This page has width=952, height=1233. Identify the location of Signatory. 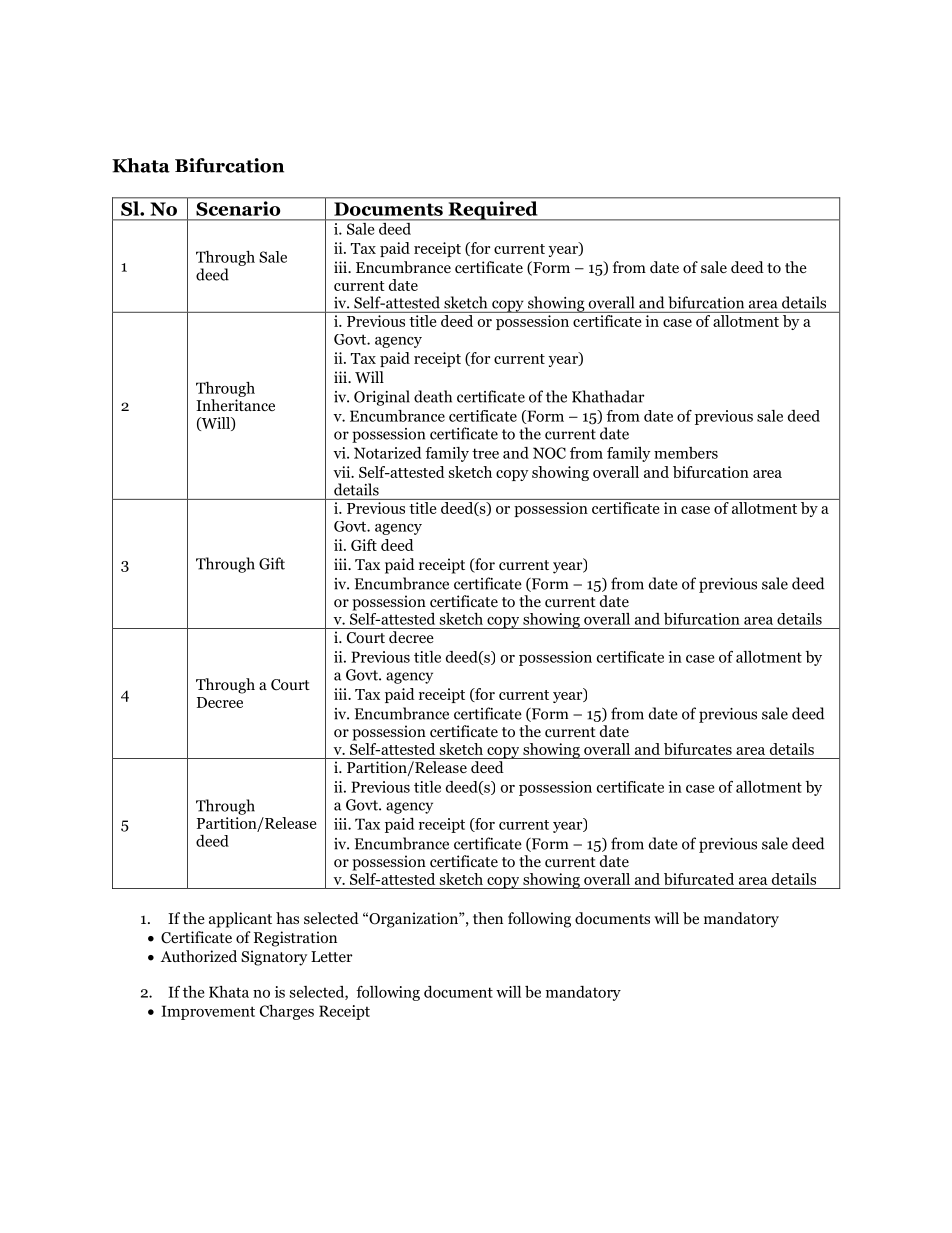
(274, 958).
